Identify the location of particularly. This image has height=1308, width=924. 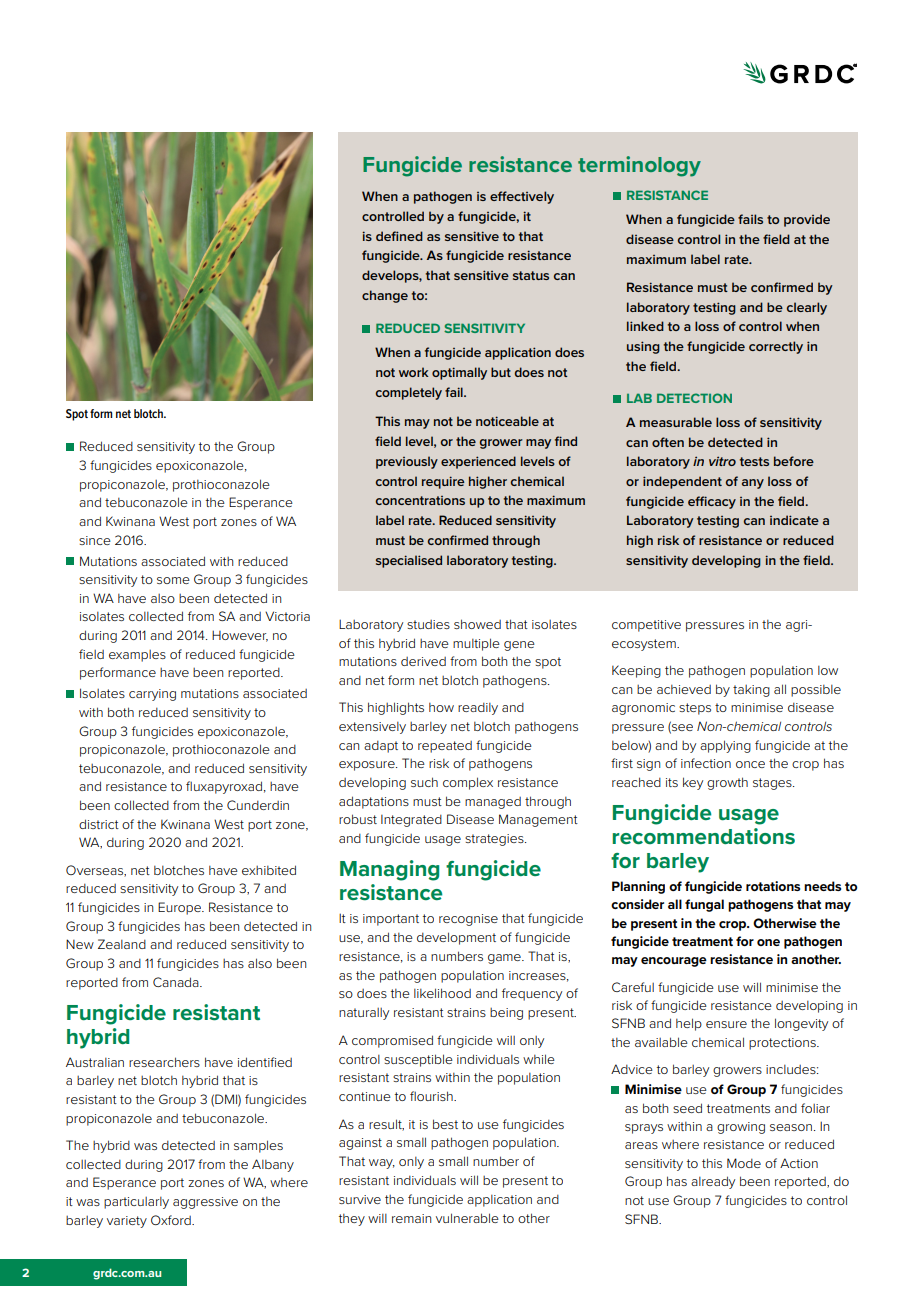
(136, 1203).
